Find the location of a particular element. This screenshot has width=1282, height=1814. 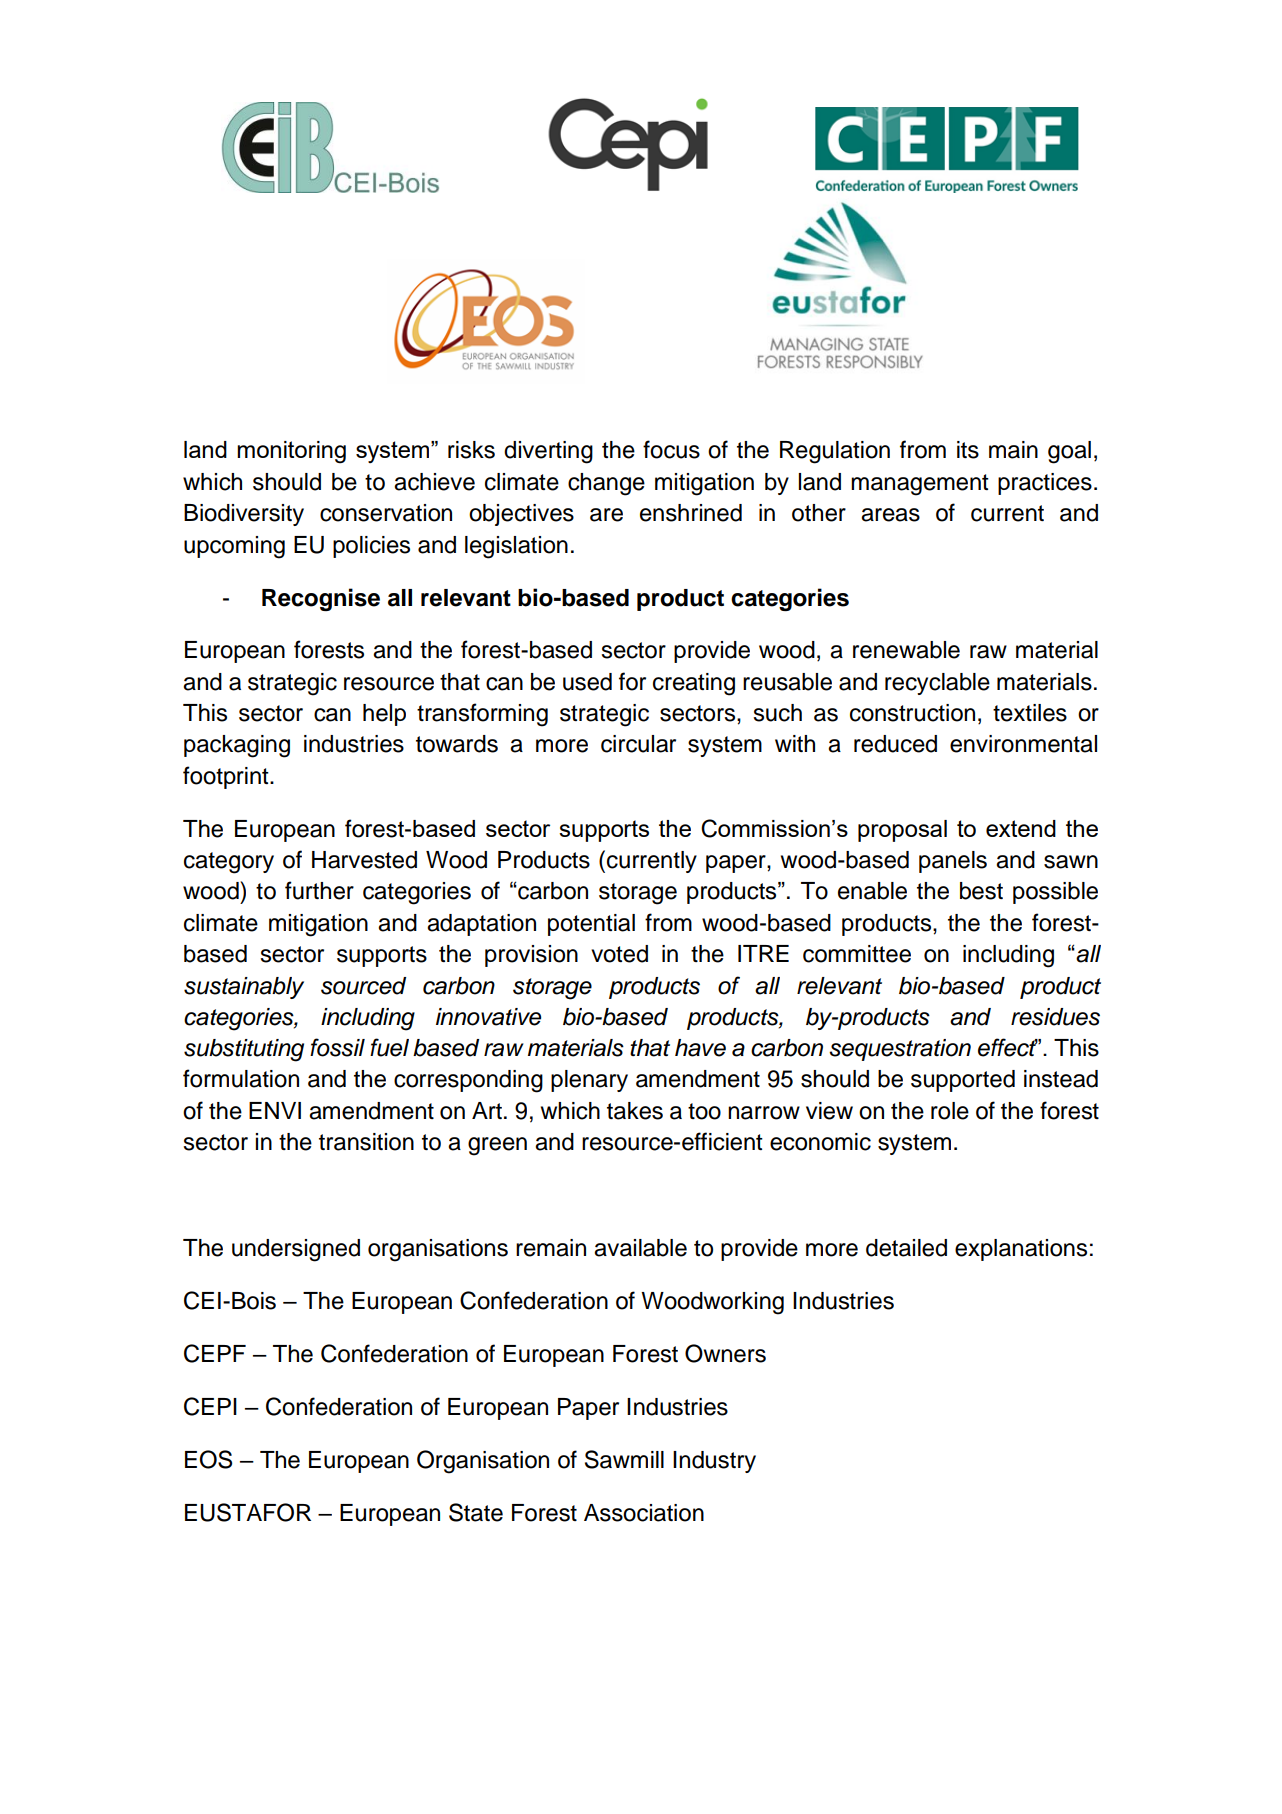

EOS is located at coordinates (208, 1459).
